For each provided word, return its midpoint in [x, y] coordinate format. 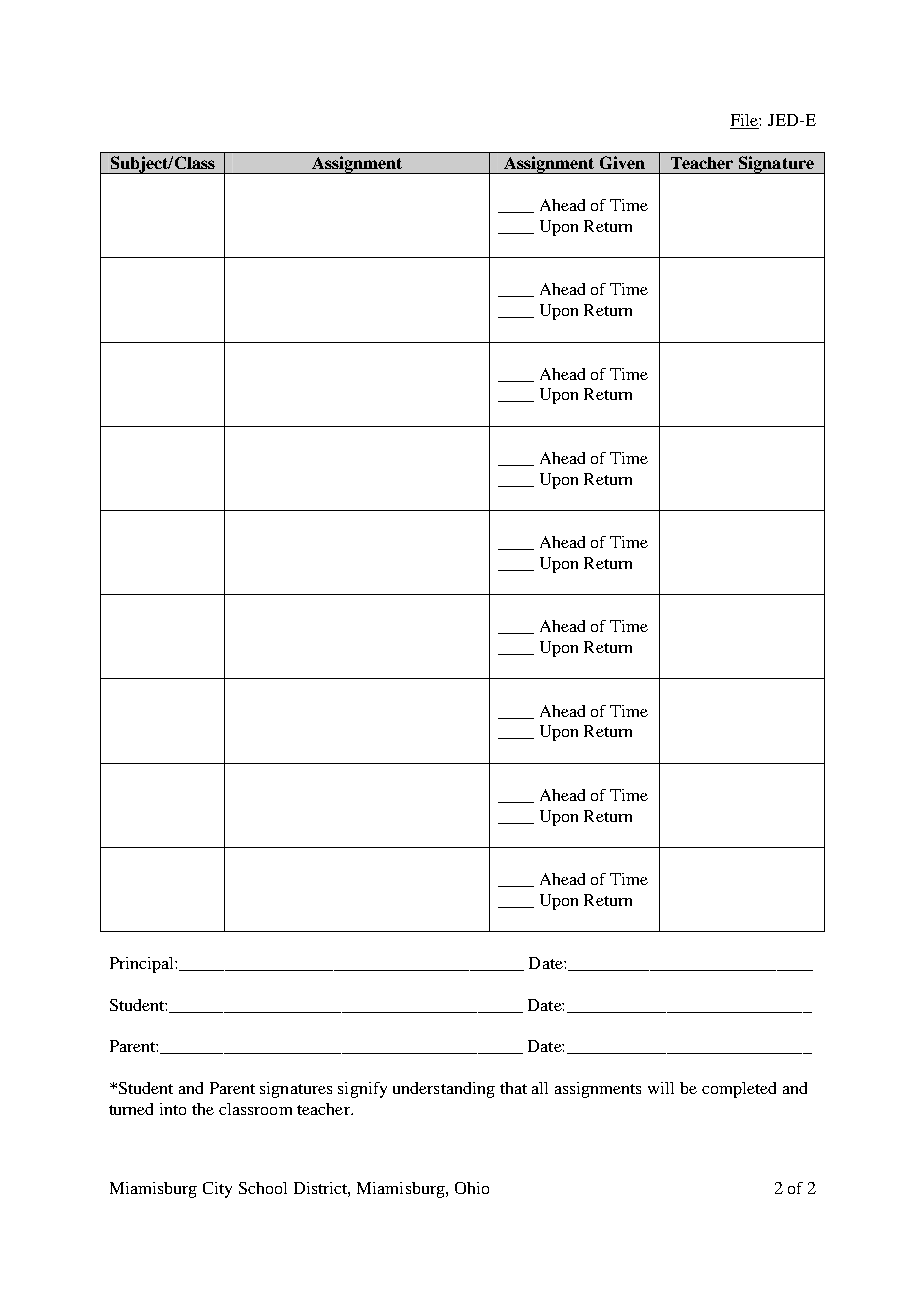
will [661, 1088]
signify [362, 1090]
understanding [444, 1090]
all [540, 1088]
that [513, 1088]
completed [739, 1090]
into [173, 1109]
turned [131, 1109]
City [217, 1190]
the [203, 1109]
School [263, 1188]
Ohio [472, 1188]
